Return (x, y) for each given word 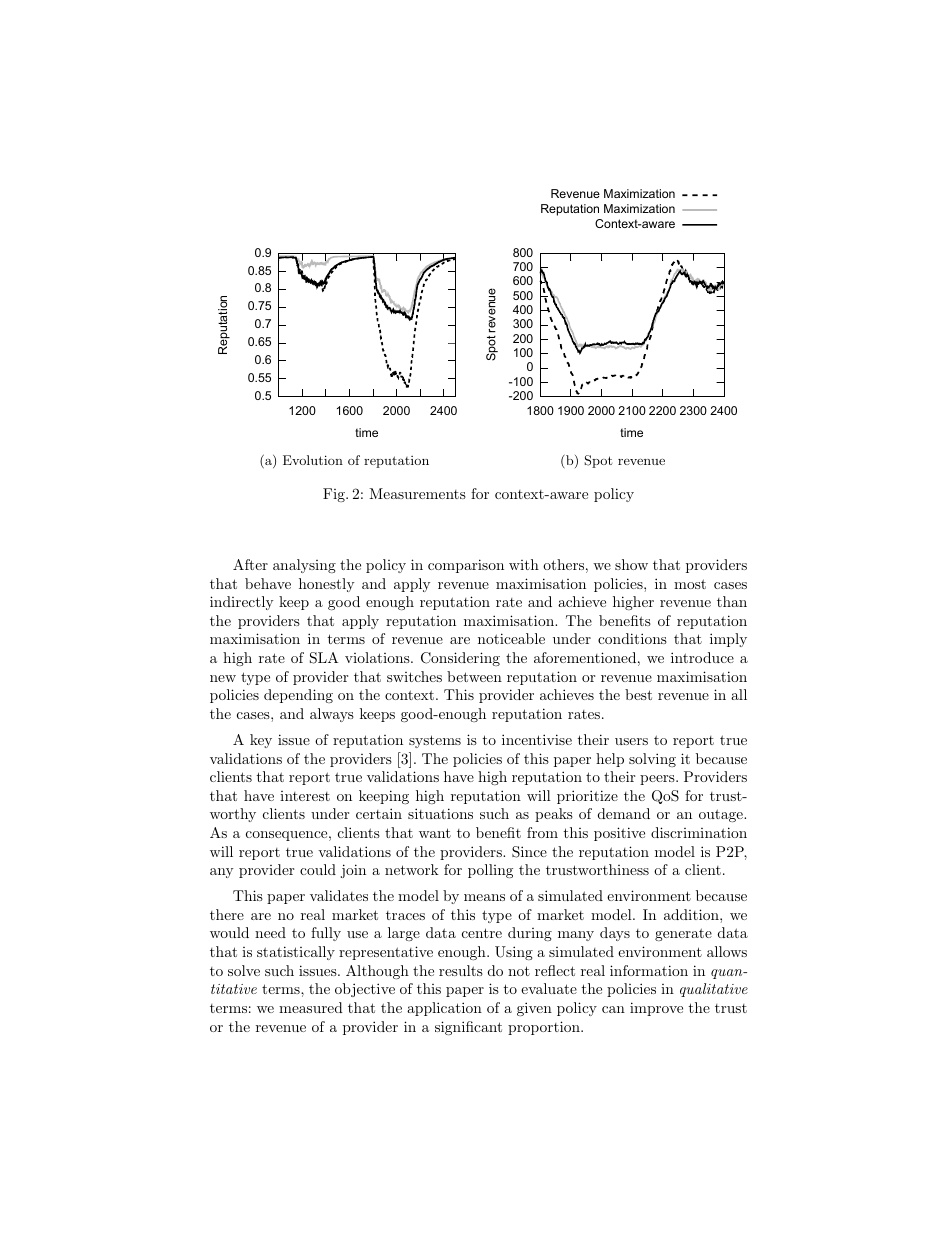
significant (468, 1028)
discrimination (699, 832)
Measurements (417, 493)
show (631, 564)
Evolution (313, 460)
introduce (702, 657)
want (435, 833)
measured (311, 1007)
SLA (324, 658)
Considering (460, 659)
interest (305, 796)
